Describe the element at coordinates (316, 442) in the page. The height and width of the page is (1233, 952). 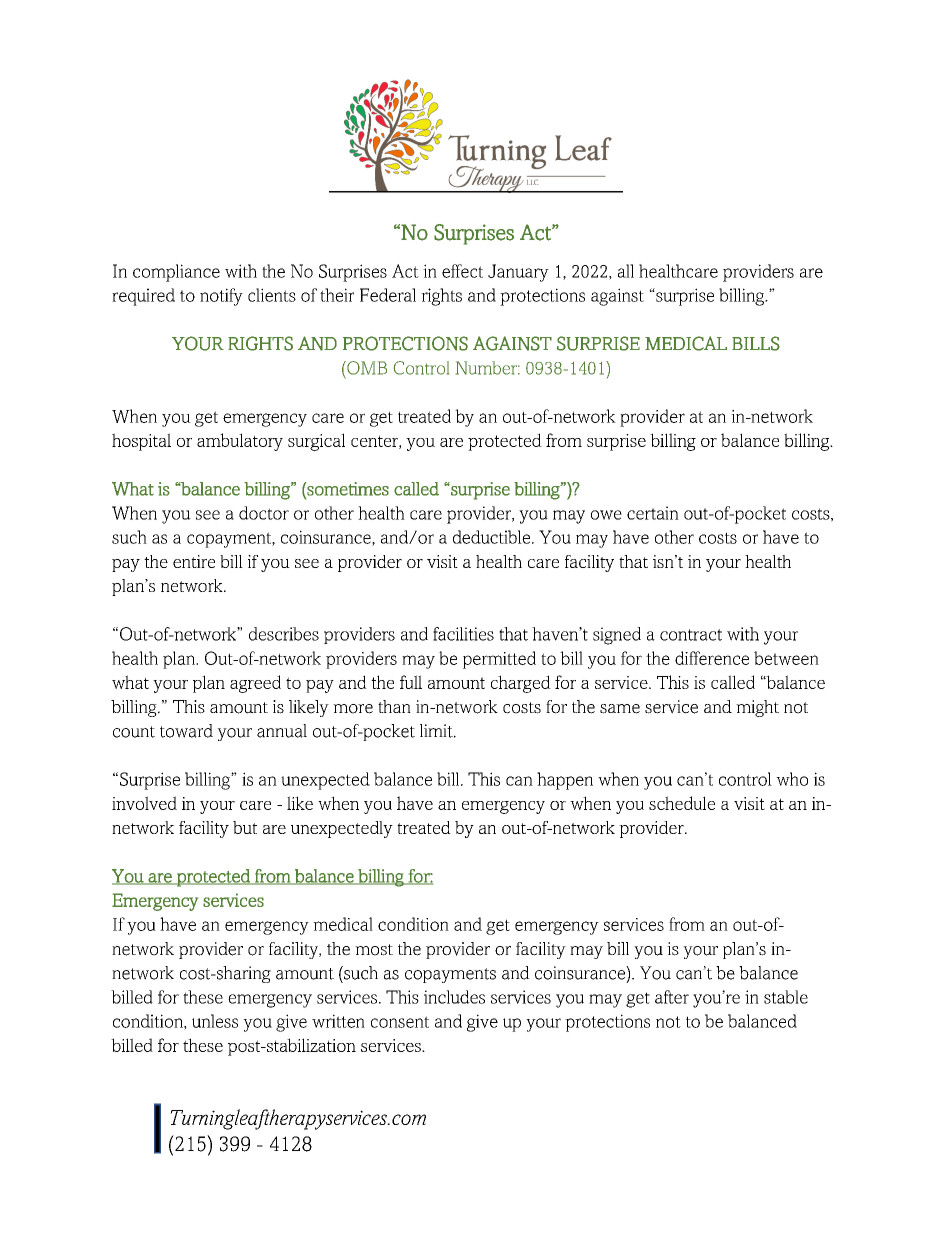
I see `surgical` at that location.
